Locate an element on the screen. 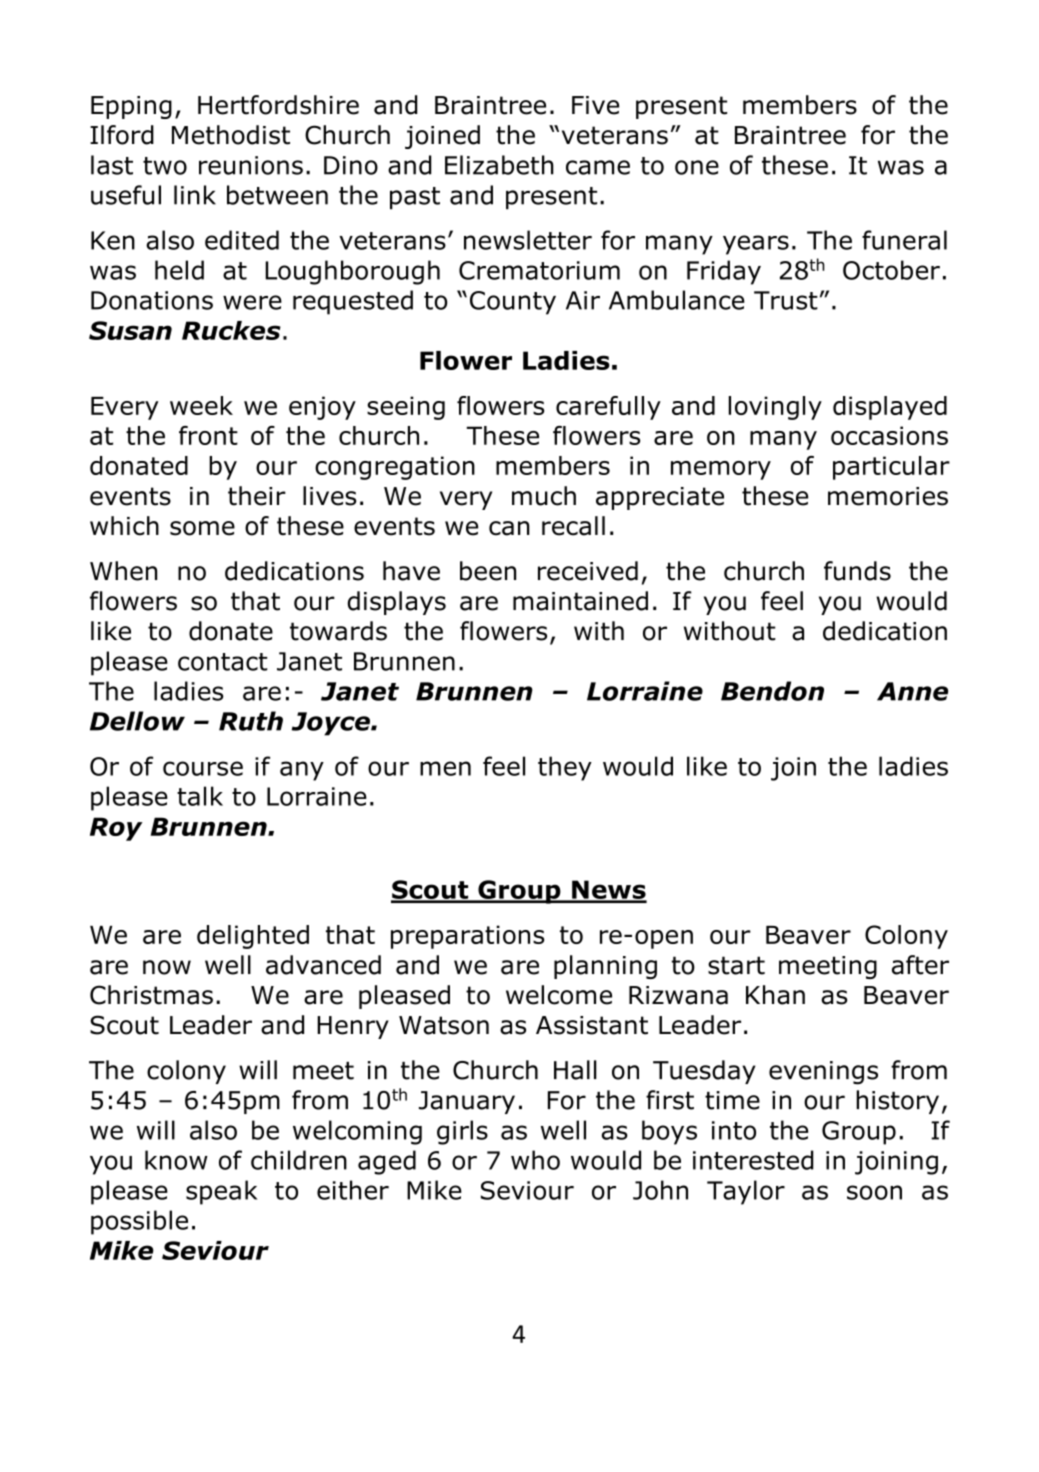  who is located at coordinates (535, 1160).
